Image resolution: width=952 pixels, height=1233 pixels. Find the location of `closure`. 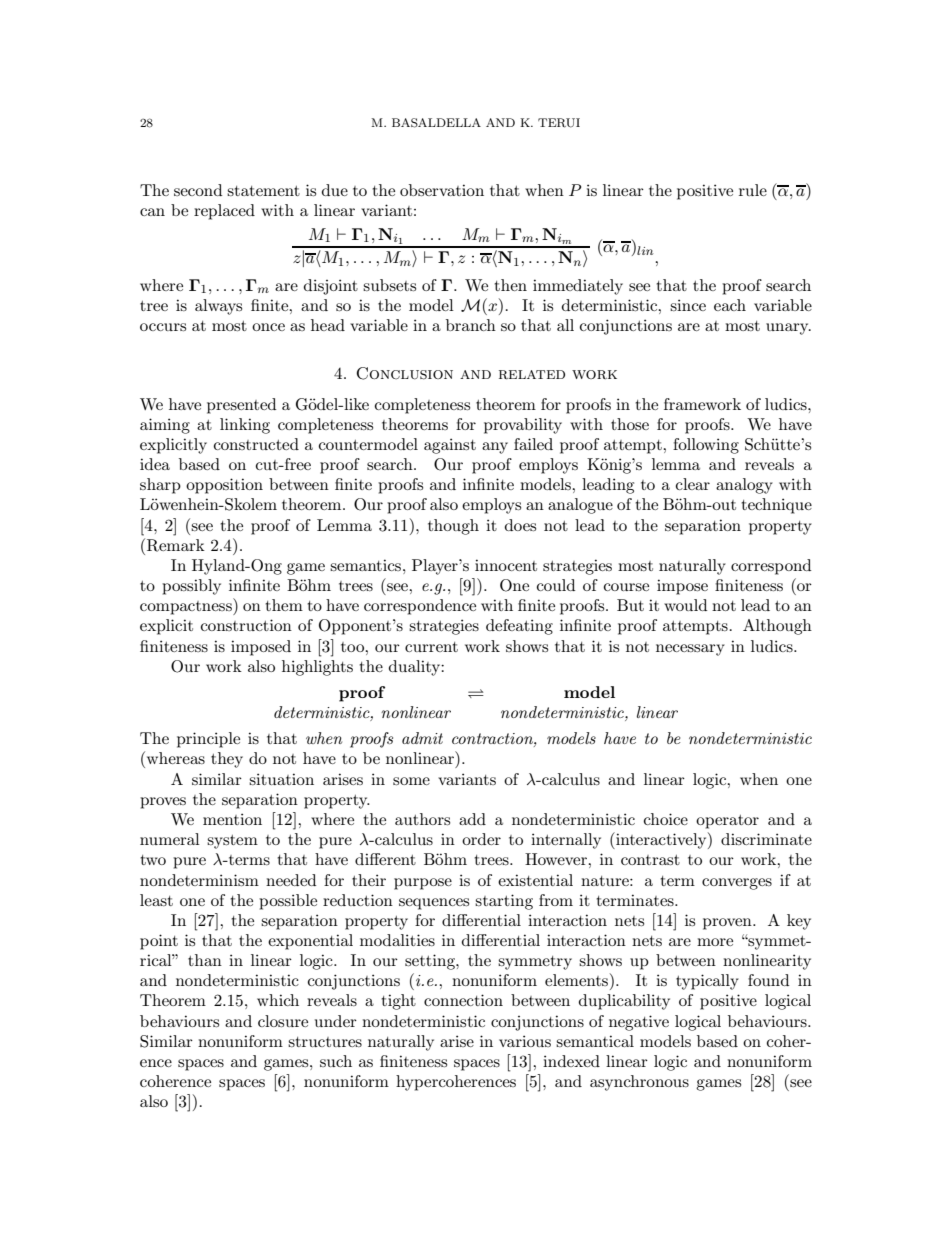

closure is located at coordinates (283, 1021).
